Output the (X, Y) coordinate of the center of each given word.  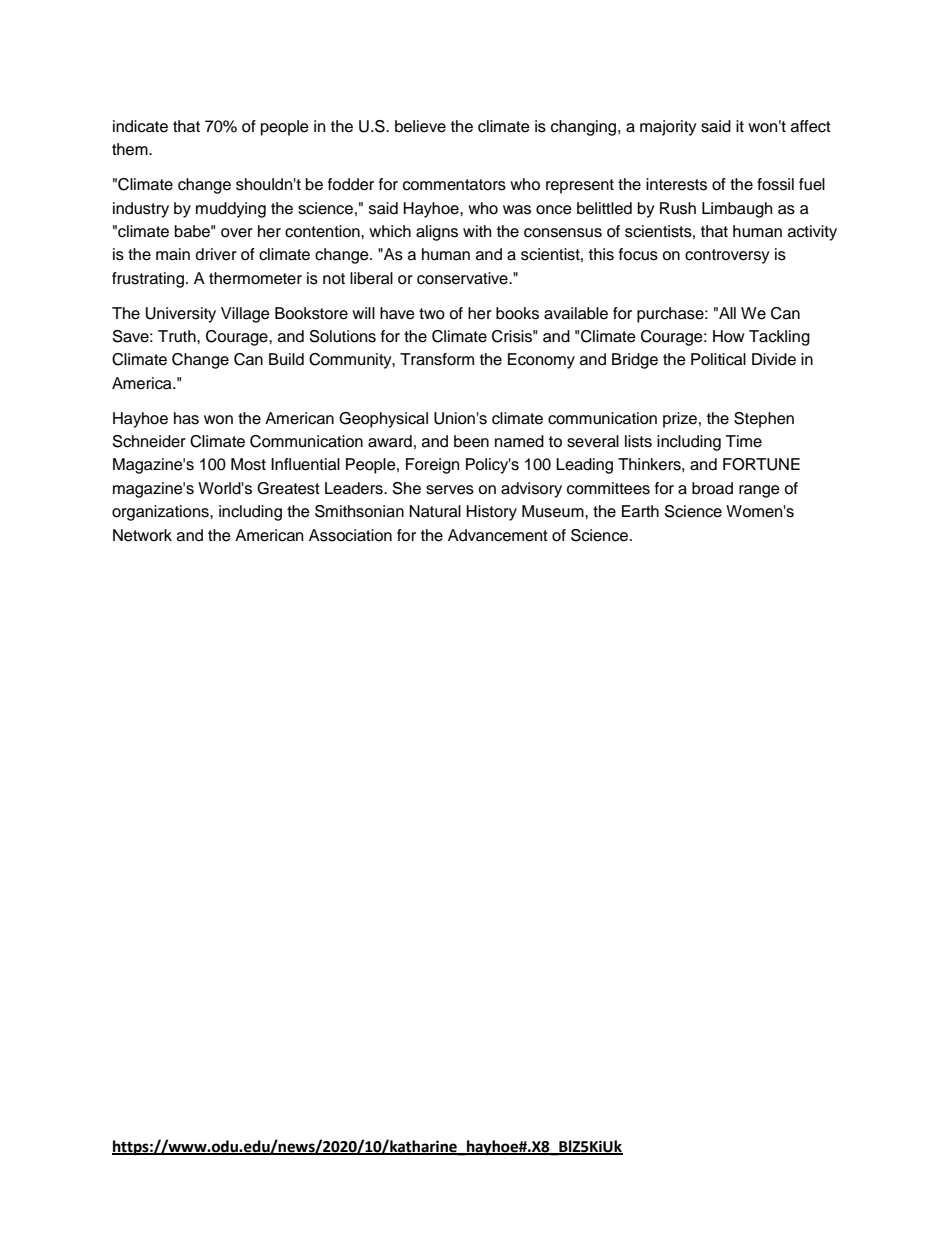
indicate (140, 126)
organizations (161, 513)
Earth (640, 511)
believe (420, 126)
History (492, 513)
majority (668, 128)
